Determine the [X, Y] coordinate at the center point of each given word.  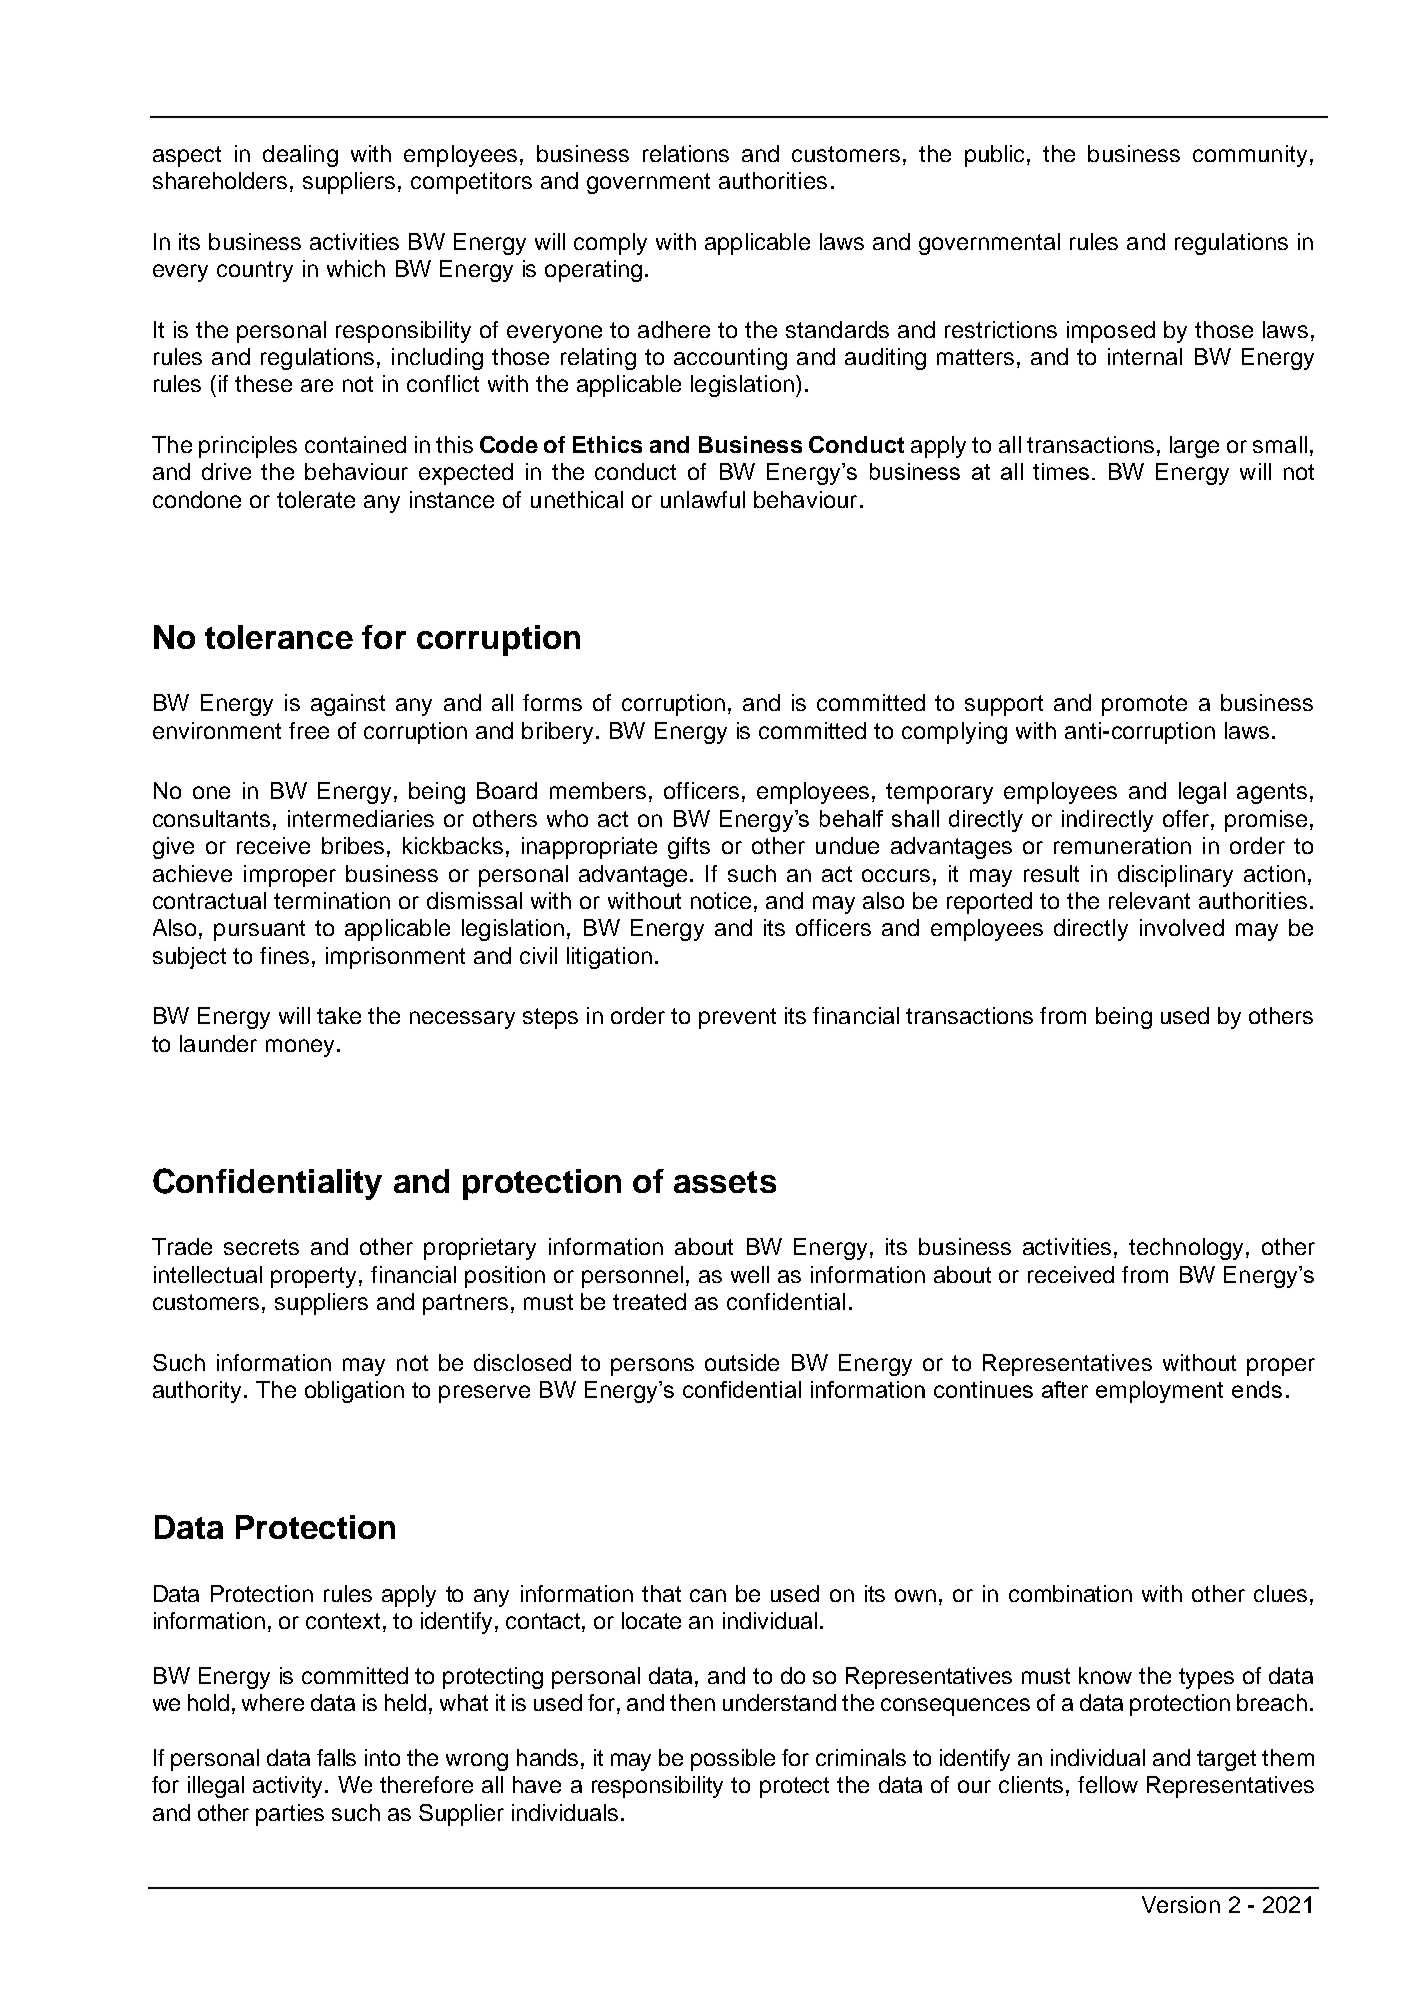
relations [686, 153]
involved [1182, 927]
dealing [300, 156]
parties [290, 1815]
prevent [737, 1018]
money [300, 1048]
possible [733, 1760]
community [1250, 156]
